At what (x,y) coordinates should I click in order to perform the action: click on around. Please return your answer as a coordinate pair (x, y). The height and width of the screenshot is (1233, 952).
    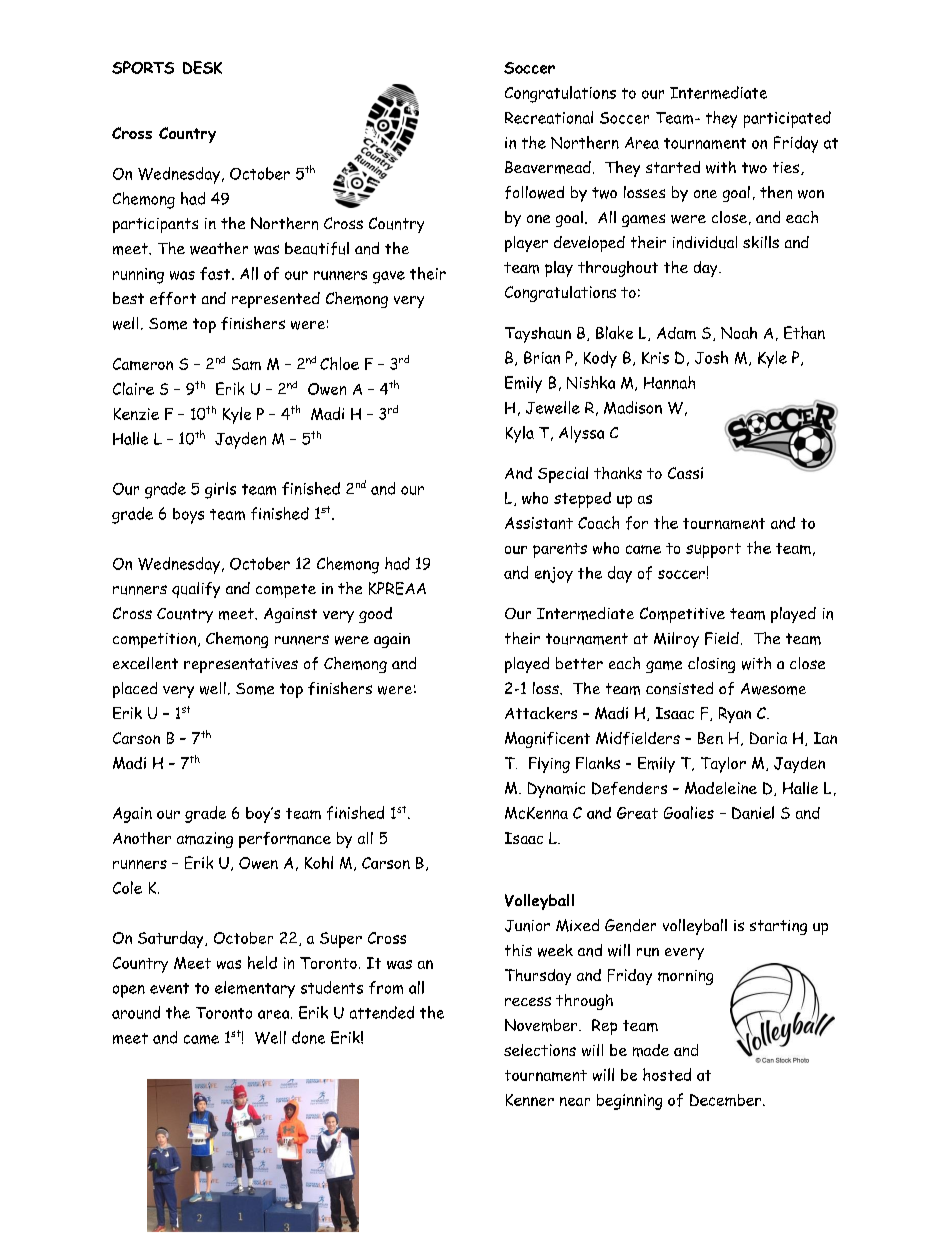
    Looking at the image, I should click on (136, 1012).
